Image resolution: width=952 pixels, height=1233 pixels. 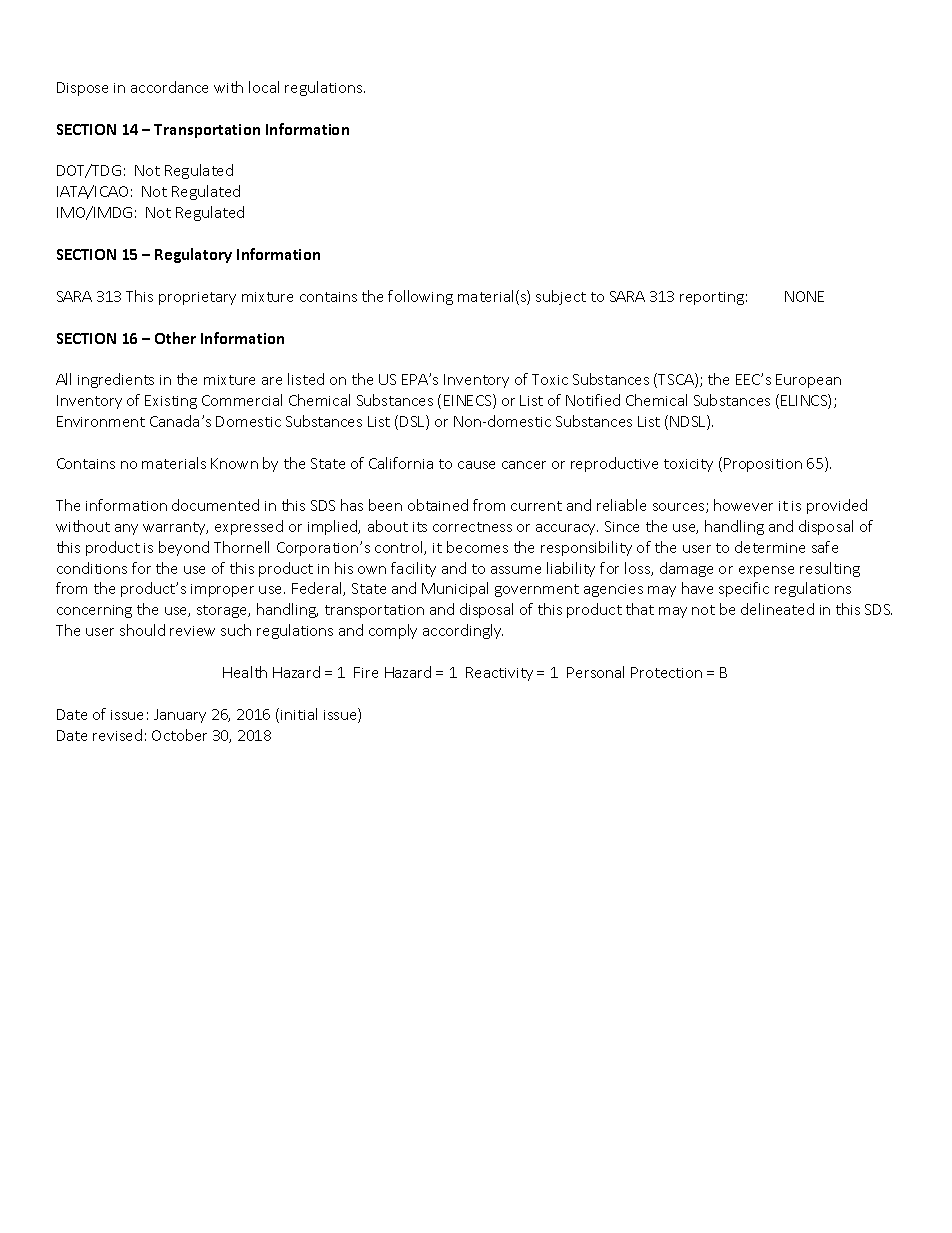 What do you see at coordinates (171, 402) in the screenshot?
I see `Existing` at bounding box center [171, 402].
